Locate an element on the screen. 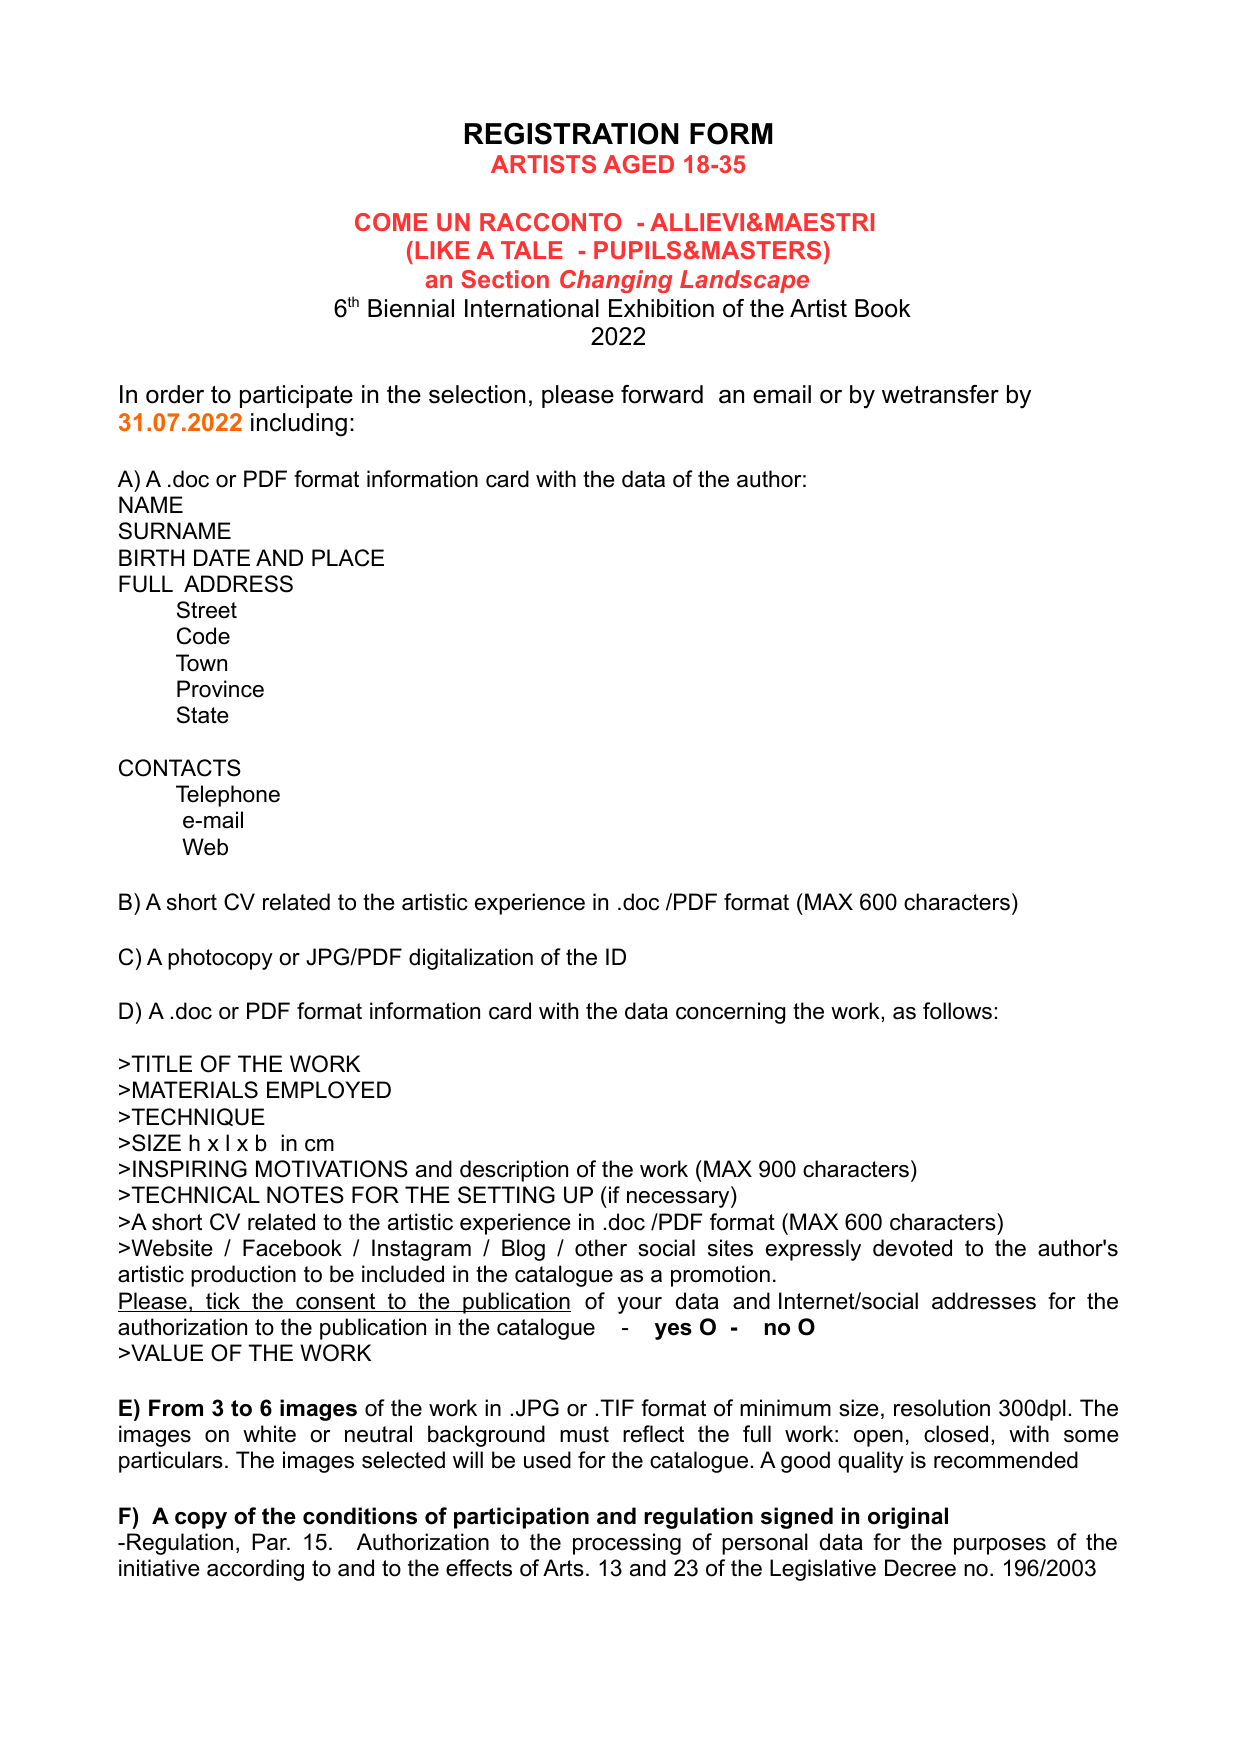 This screenshot has height=1749, width=1236. according is located at coordinates (255, 1570).
